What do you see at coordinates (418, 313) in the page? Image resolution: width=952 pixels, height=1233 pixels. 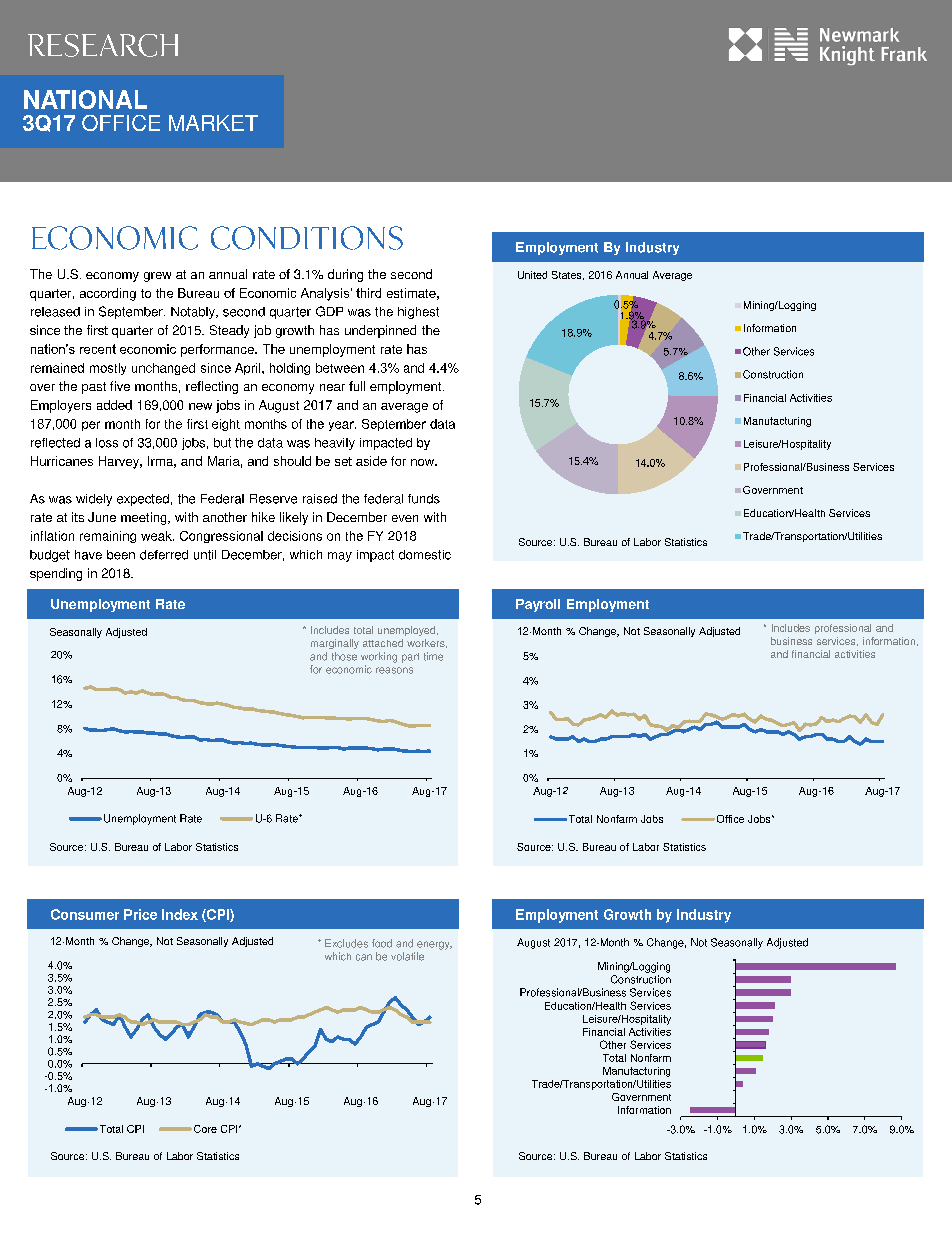 I see `highest` at bounding box center [418, 313].
